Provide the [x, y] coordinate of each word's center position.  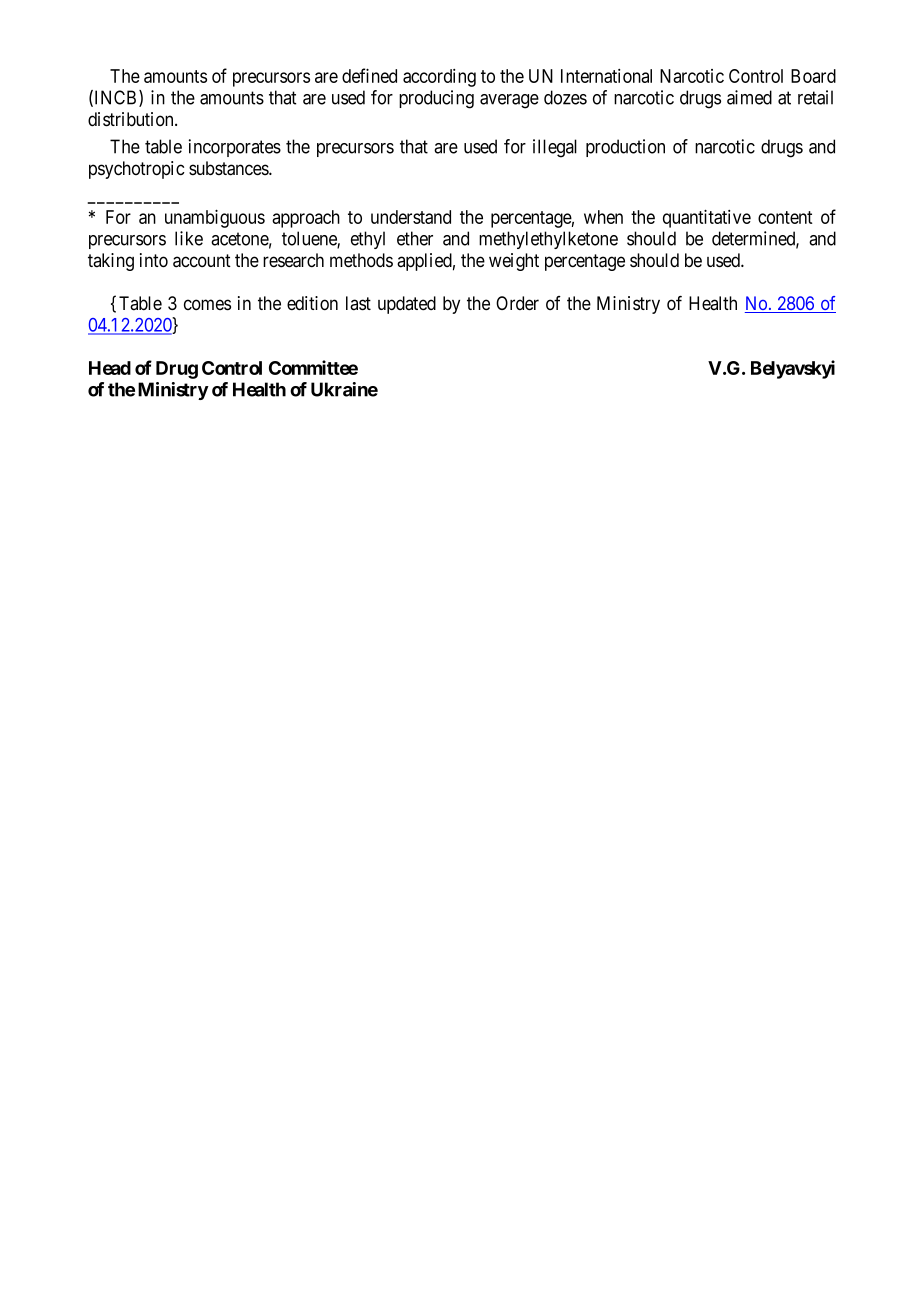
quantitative [707, 218]
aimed [749, 97]
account [202, 261]
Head [110, 368]
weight [514, 262]
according [439, 78]
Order [517, 303]
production [625, 148]
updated [407, 305]
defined [369, 75]
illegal [555, 148]
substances [229, 168]
